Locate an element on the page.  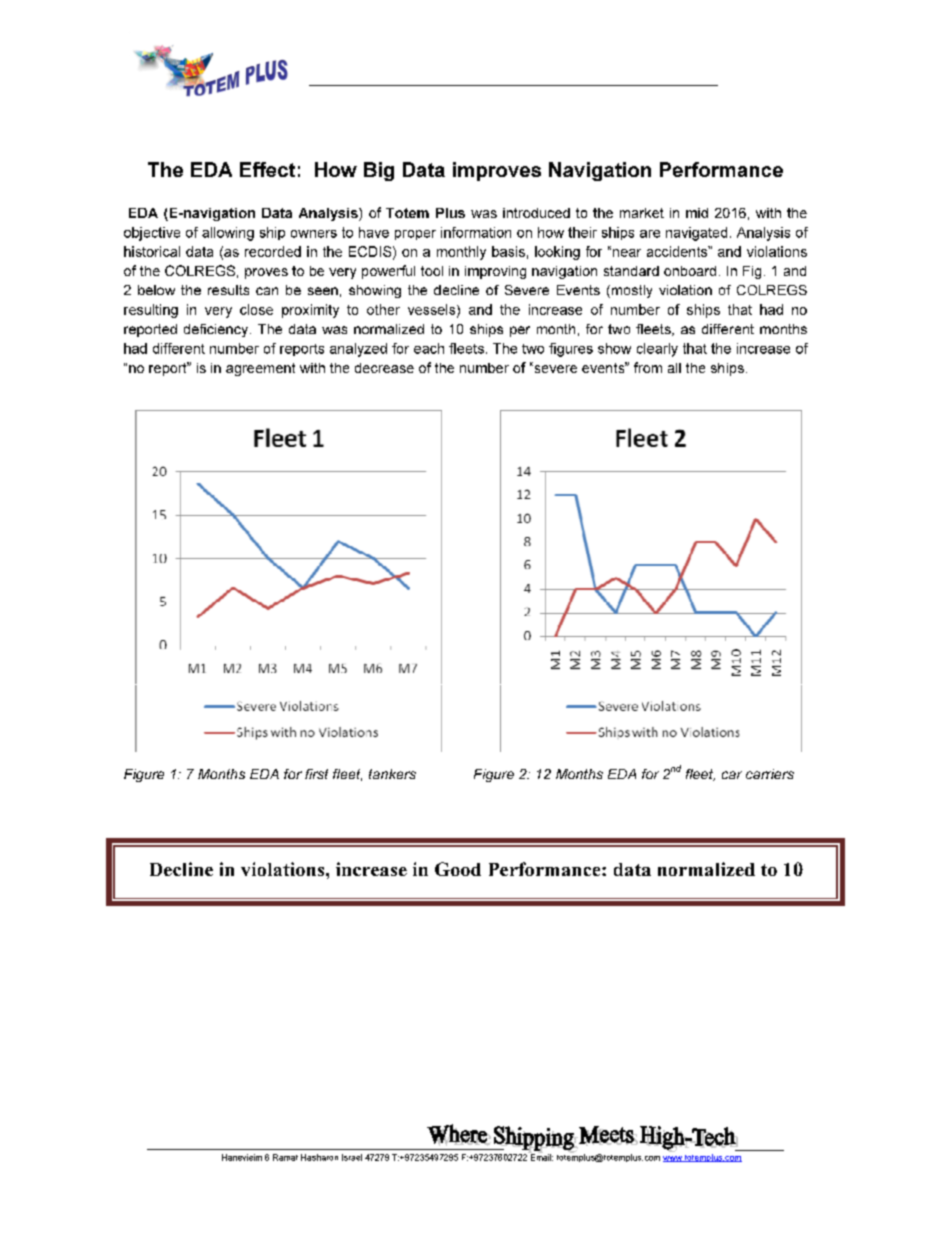
Email is located at coordinates (540, 1156).
